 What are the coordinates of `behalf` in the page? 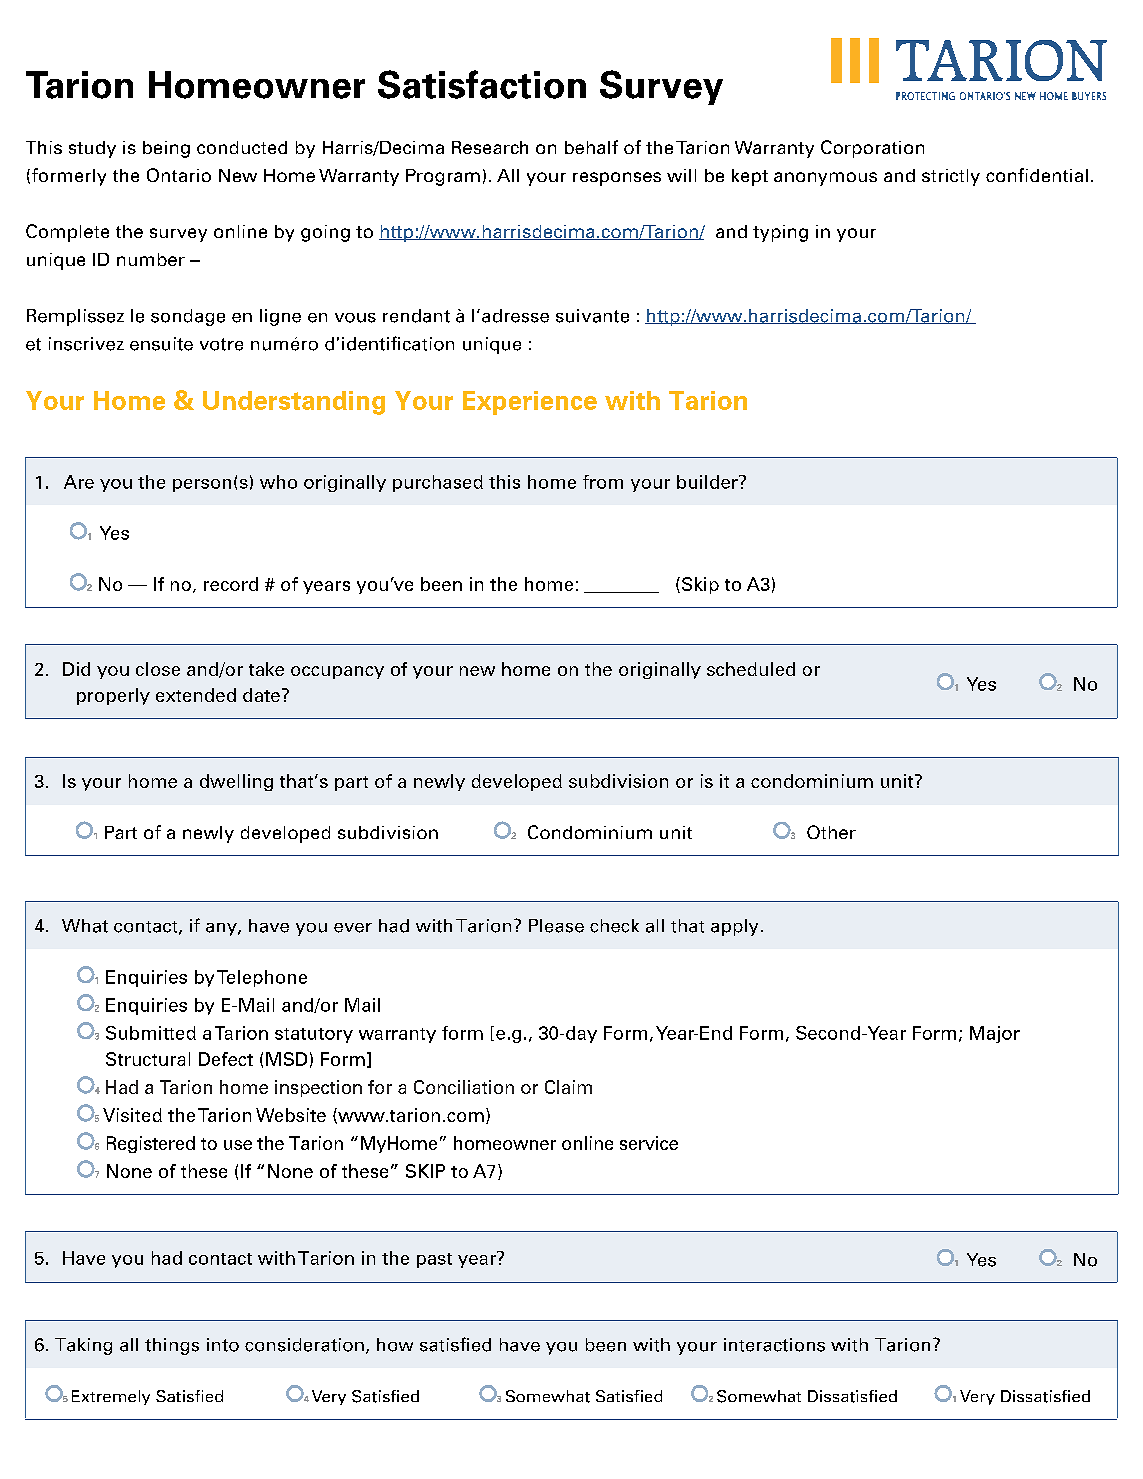 It's located at (591, 147).
